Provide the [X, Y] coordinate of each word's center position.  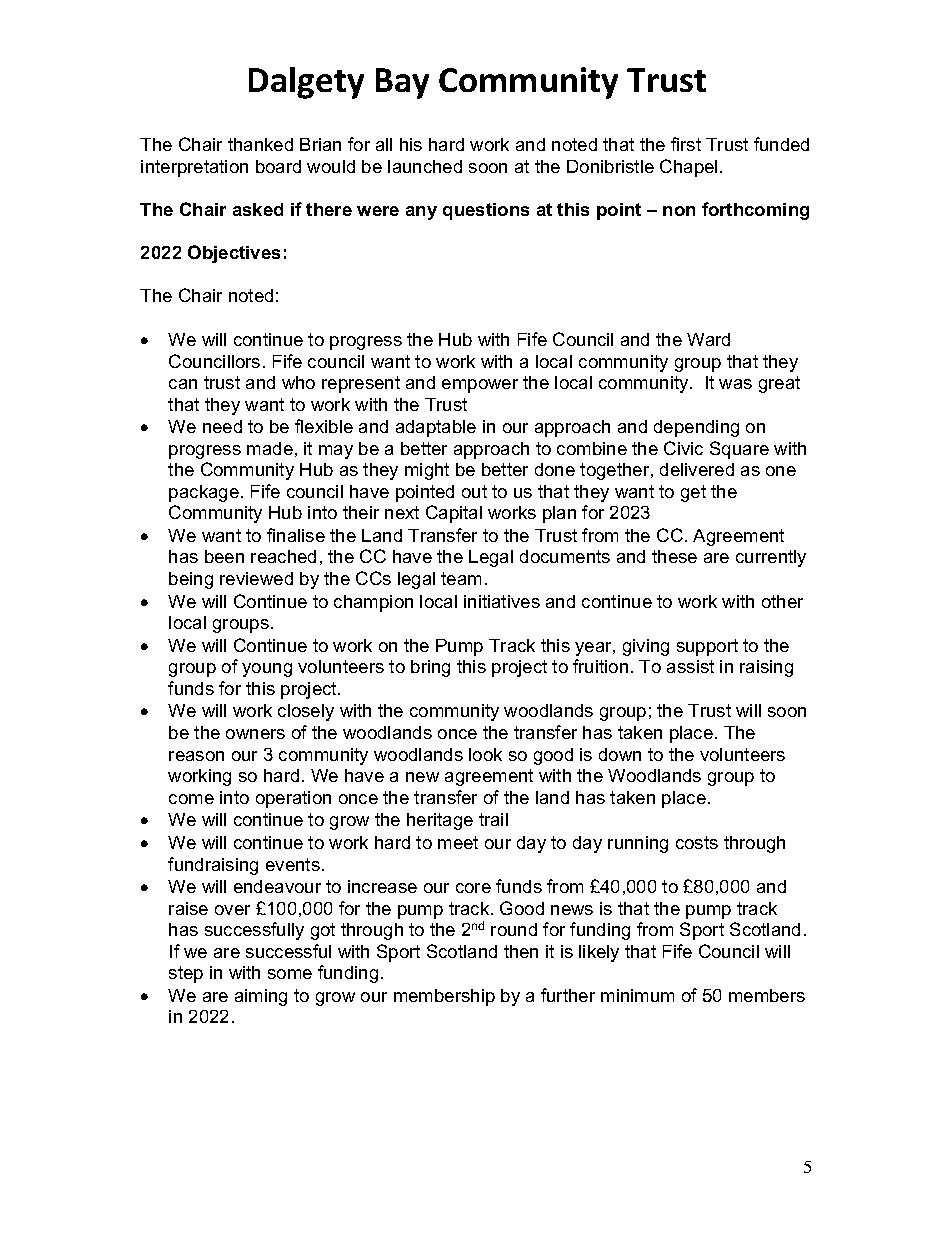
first [686, 144]
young [267, 670]
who [298, 382]
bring [430, 668]
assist [690, 666]
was [735, 384]
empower [480, 386]
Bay [402, 83]
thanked [260, 144]
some [290, 974]
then [521, 951]
